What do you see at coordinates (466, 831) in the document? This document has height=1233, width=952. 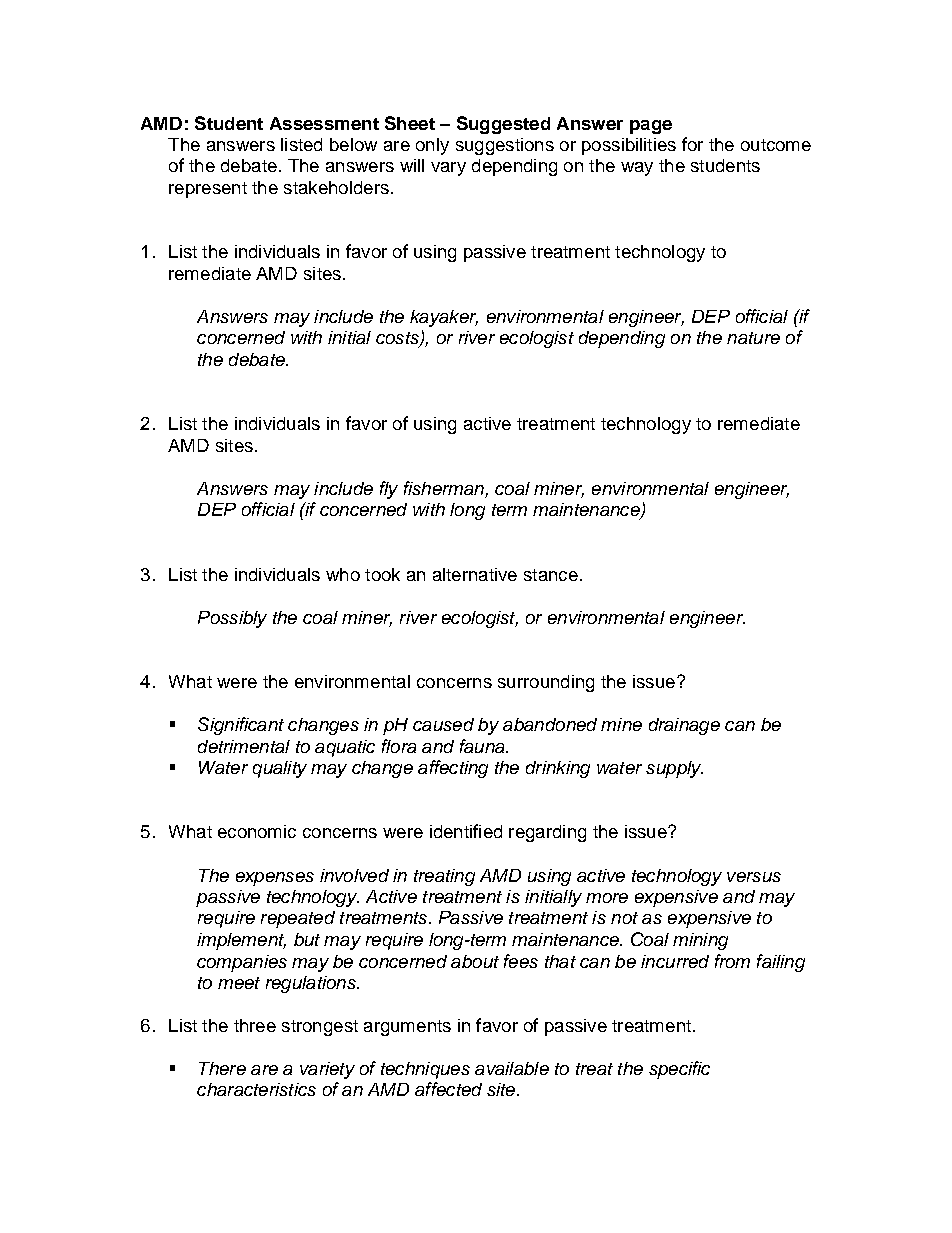 I see `identified` at bounding box center [466, 831].
